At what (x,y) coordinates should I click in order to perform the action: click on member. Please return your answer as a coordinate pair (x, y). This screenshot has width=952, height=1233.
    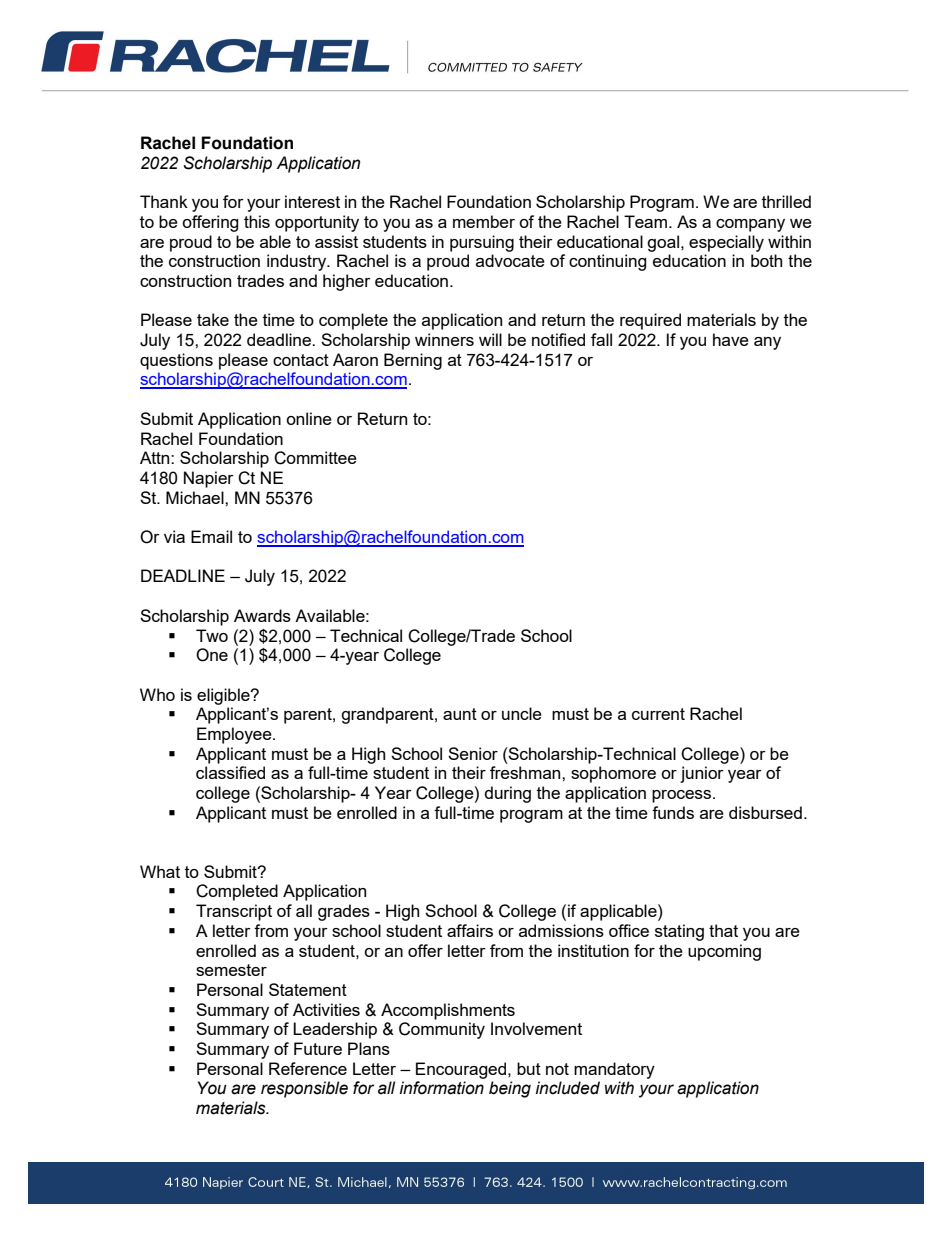
    Looking at the image, I should click on (484, 221).
